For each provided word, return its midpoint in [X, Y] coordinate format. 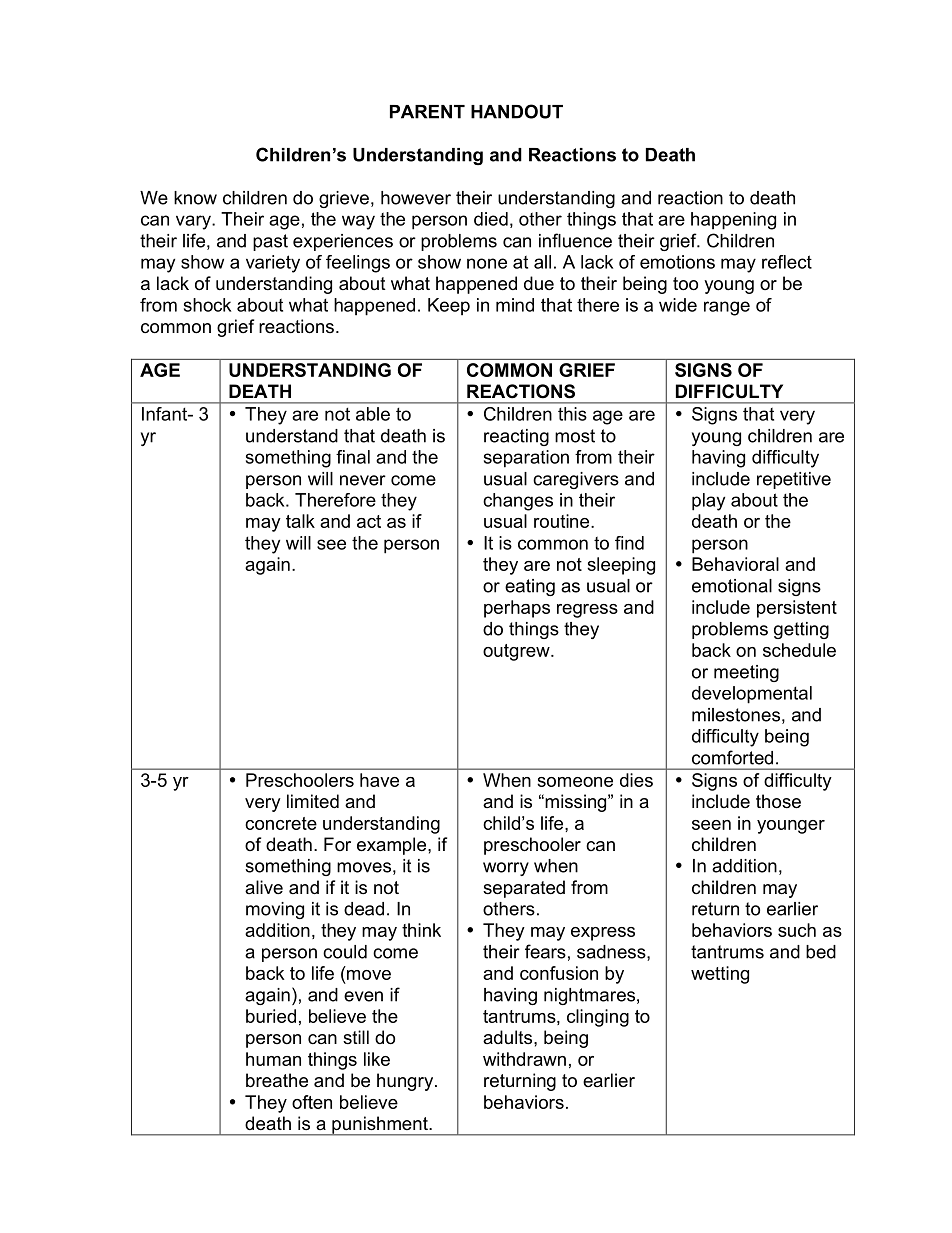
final [353, 457]
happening [733, 221]
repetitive [794, 480]
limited [313, 801]
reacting [516, 437]
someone [575, 782]
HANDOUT [517, 111]
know [195, 198]
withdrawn [524, 1059]
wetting [720, 975]
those [778, 801]
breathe [277, 1080]
